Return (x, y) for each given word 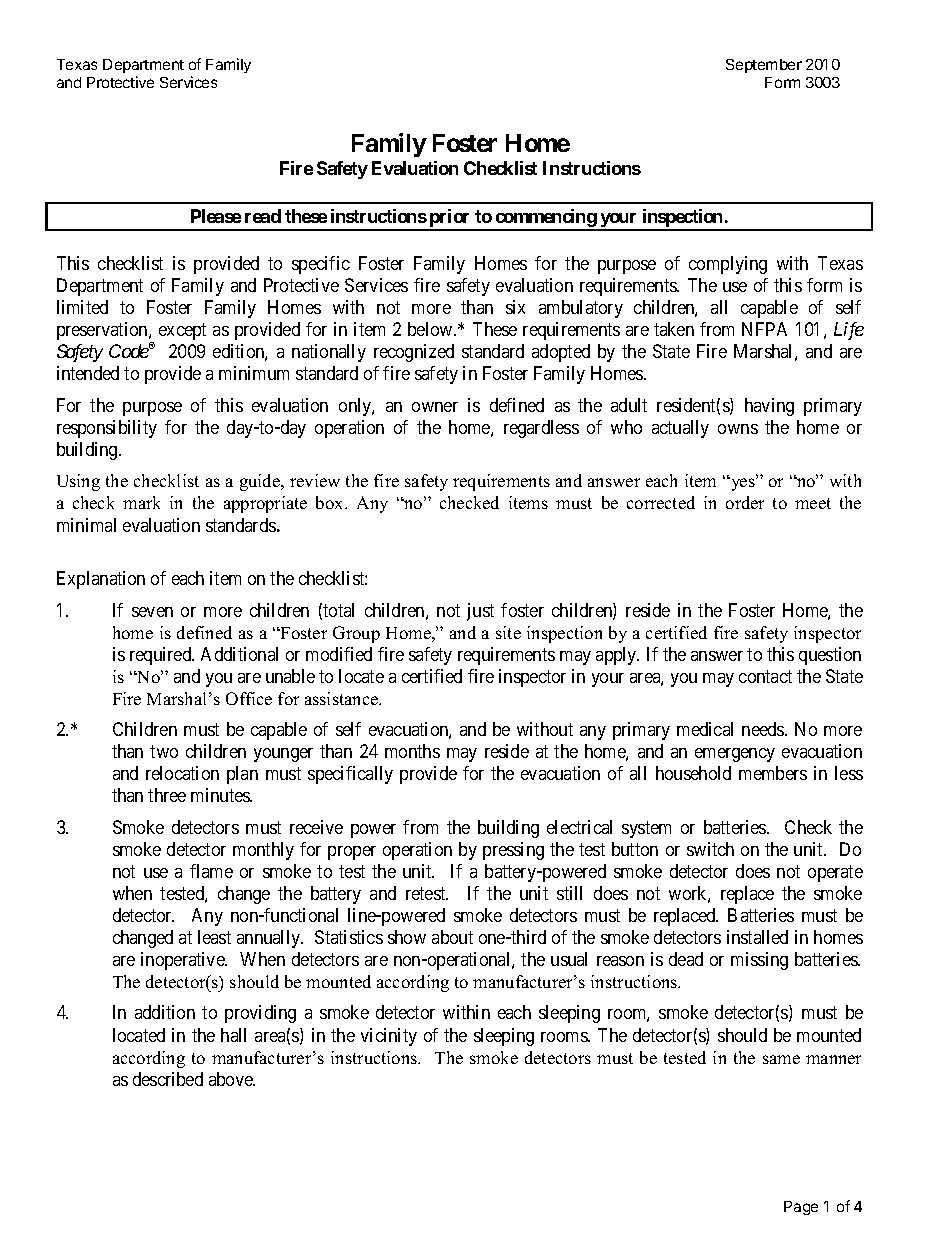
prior (450, 219)
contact (765, 676)
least (214, 937)
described (168, 1079)
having (769, 407)
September (764, 66)
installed (757, 937)
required (162, 656)
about (452, 937)
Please (216, 216)
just (480, 612)
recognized (414, 353)
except (182, 332)
